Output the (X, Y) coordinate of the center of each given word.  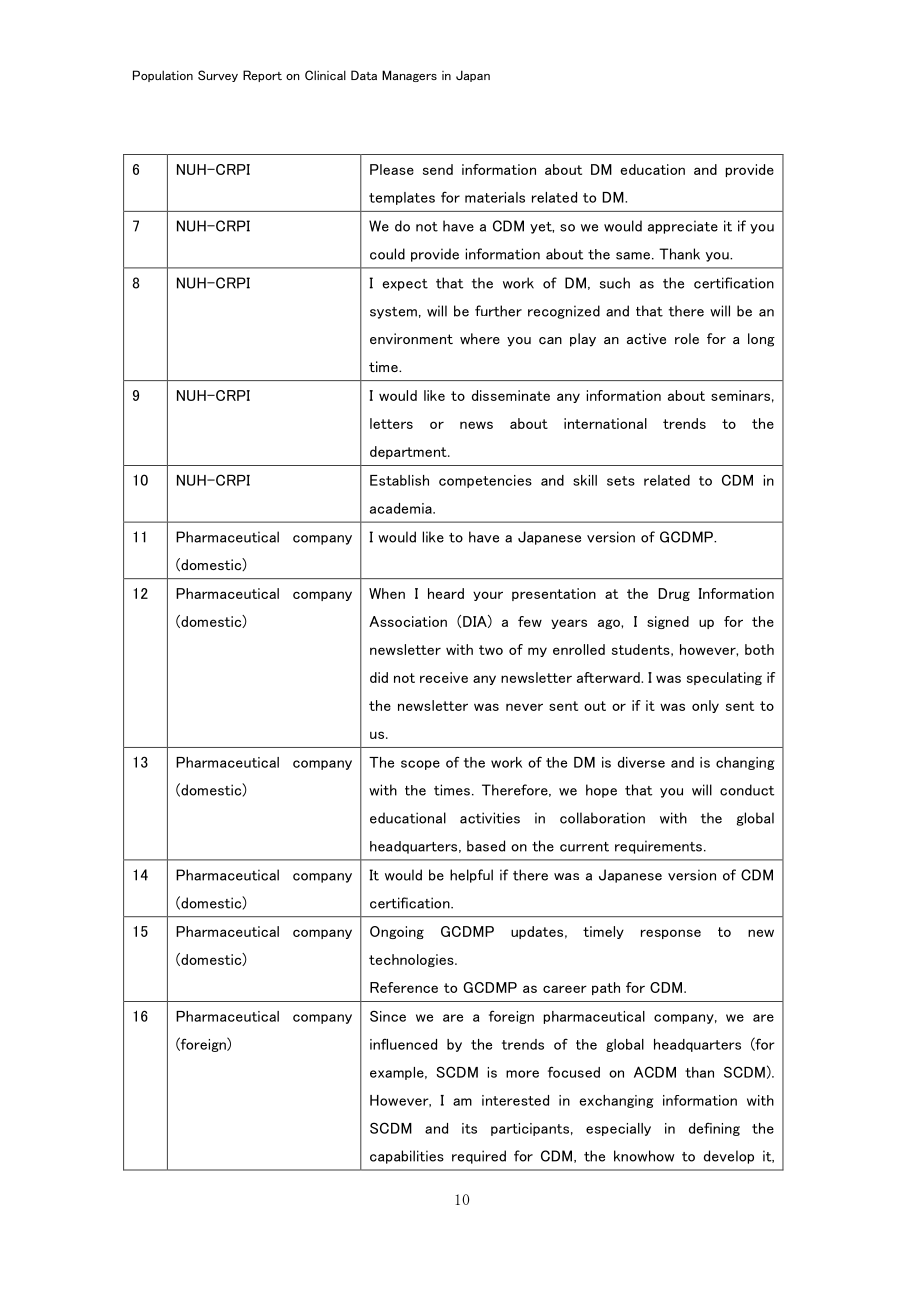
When (387, 593)
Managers (409, 76)
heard (446, 593)
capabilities (407, 1157)
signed (668, 622)
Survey (218, 76)
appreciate (683, 227)
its (469, 1128)
